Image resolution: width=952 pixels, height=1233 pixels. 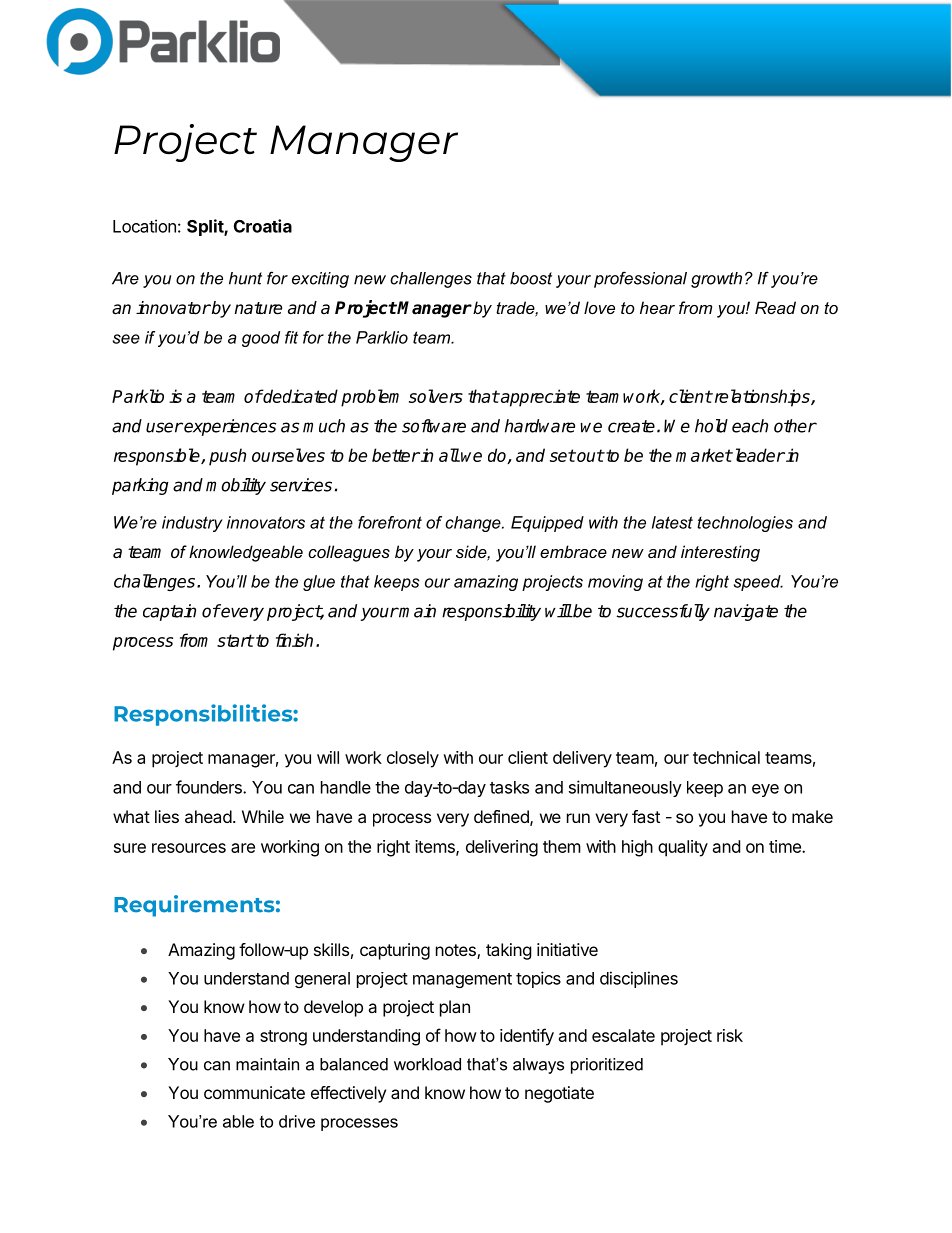 I want to click on navigate, so click(x=746, y=612).
